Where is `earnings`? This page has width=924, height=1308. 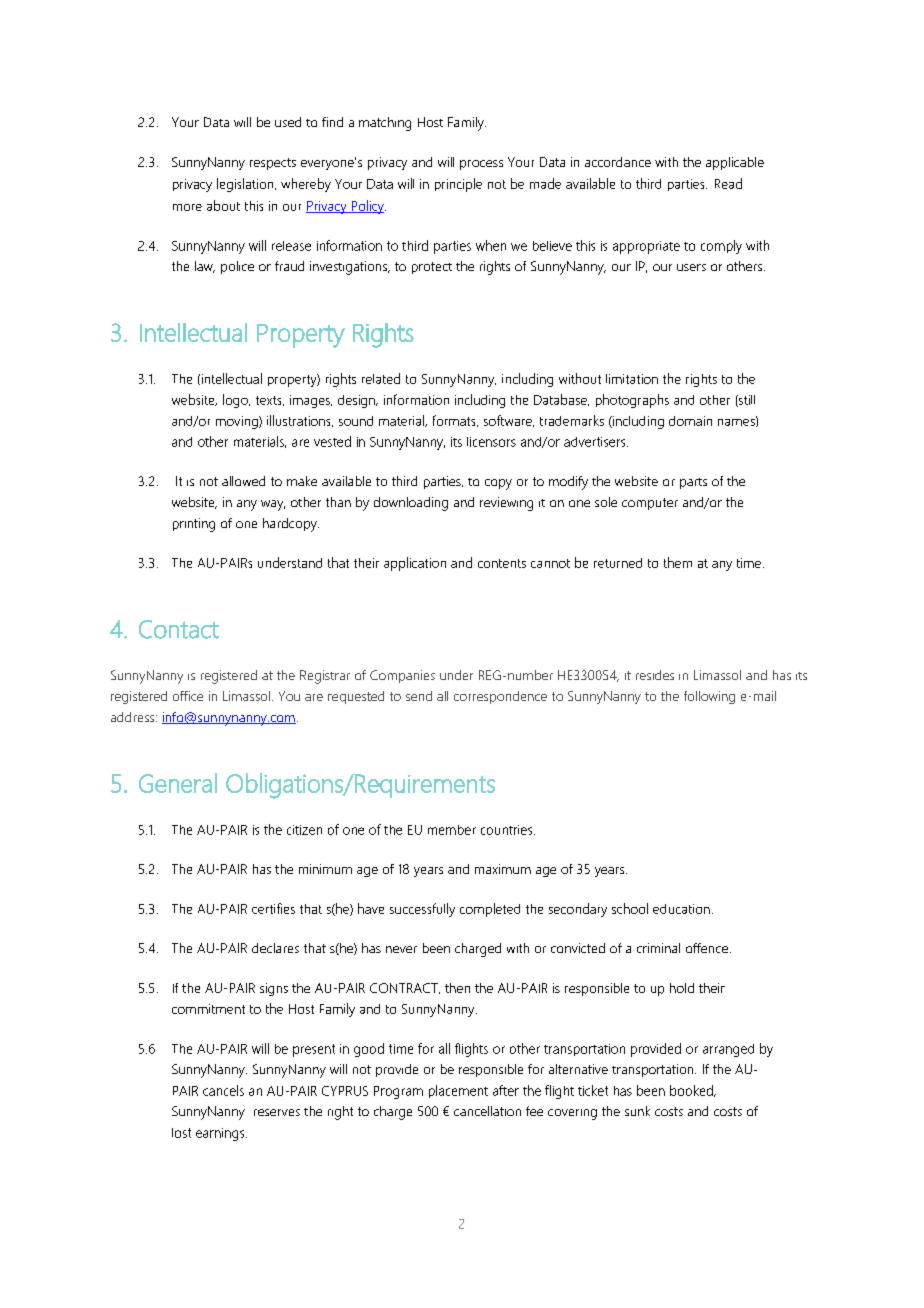
earnings is located at coordinates (221, 1134).
